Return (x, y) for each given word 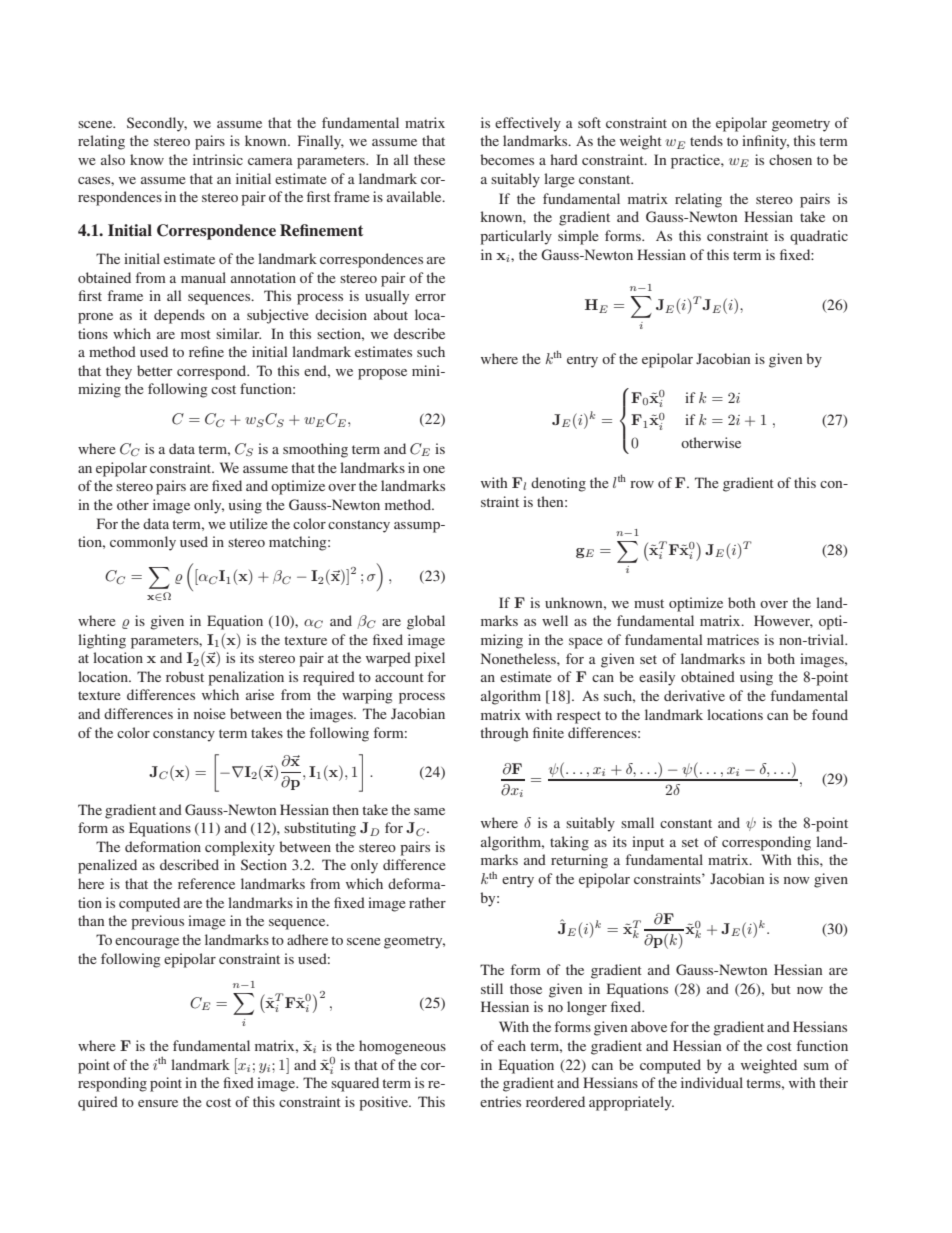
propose (382, 374)
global (426, 622)
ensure (158, 1103)
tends (706, 140)
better (155, 370)
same (429, 811)
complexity (240, 848)
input (648, 843)
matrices (733, 639)
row (642, 484)
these (429, 159)
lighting (102, 641)
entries (500, 1101)
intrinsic (218, 159)
